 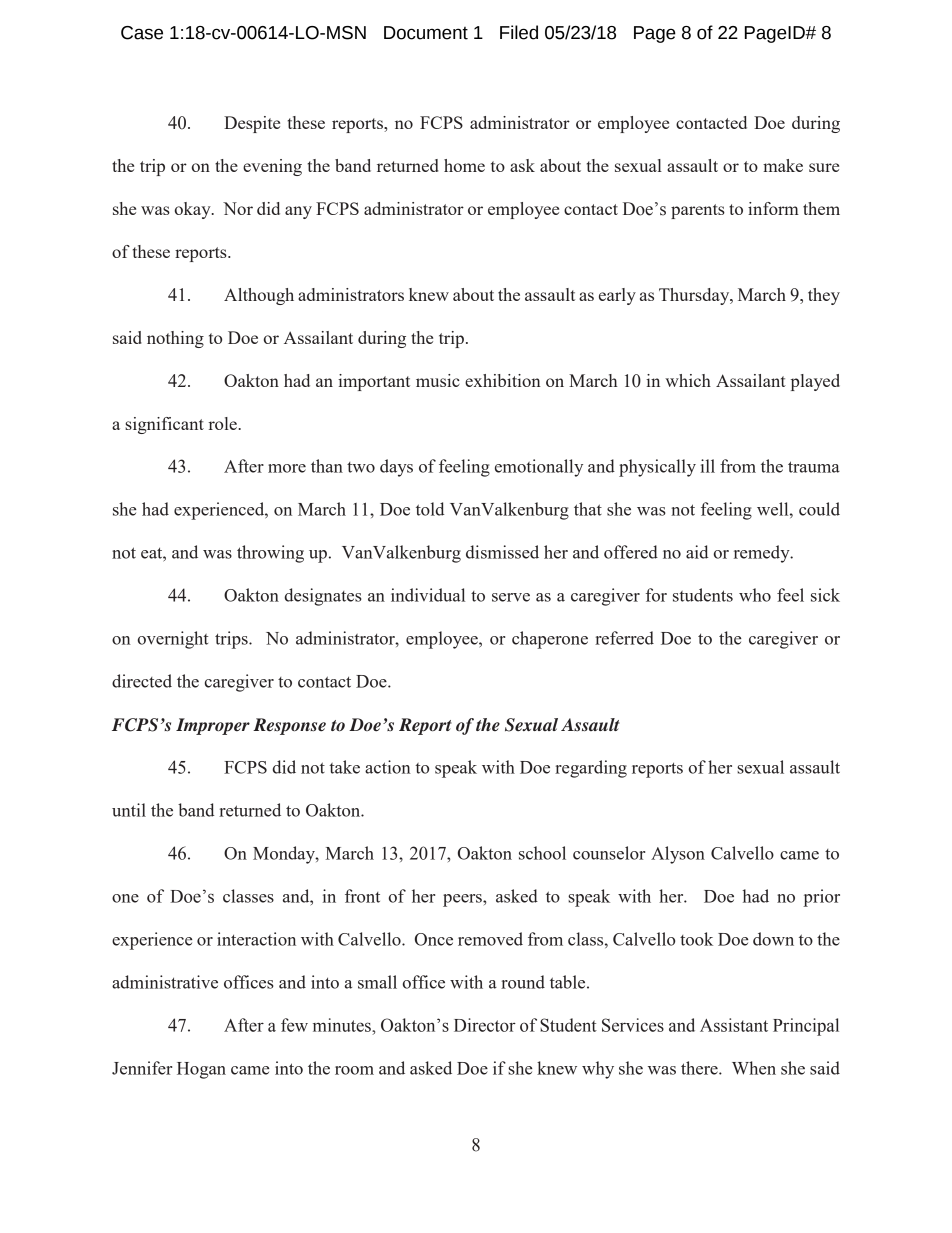 What do you see at coordinates (222, 423) in the page?
I see `role` at bounding box center [222, 423].
